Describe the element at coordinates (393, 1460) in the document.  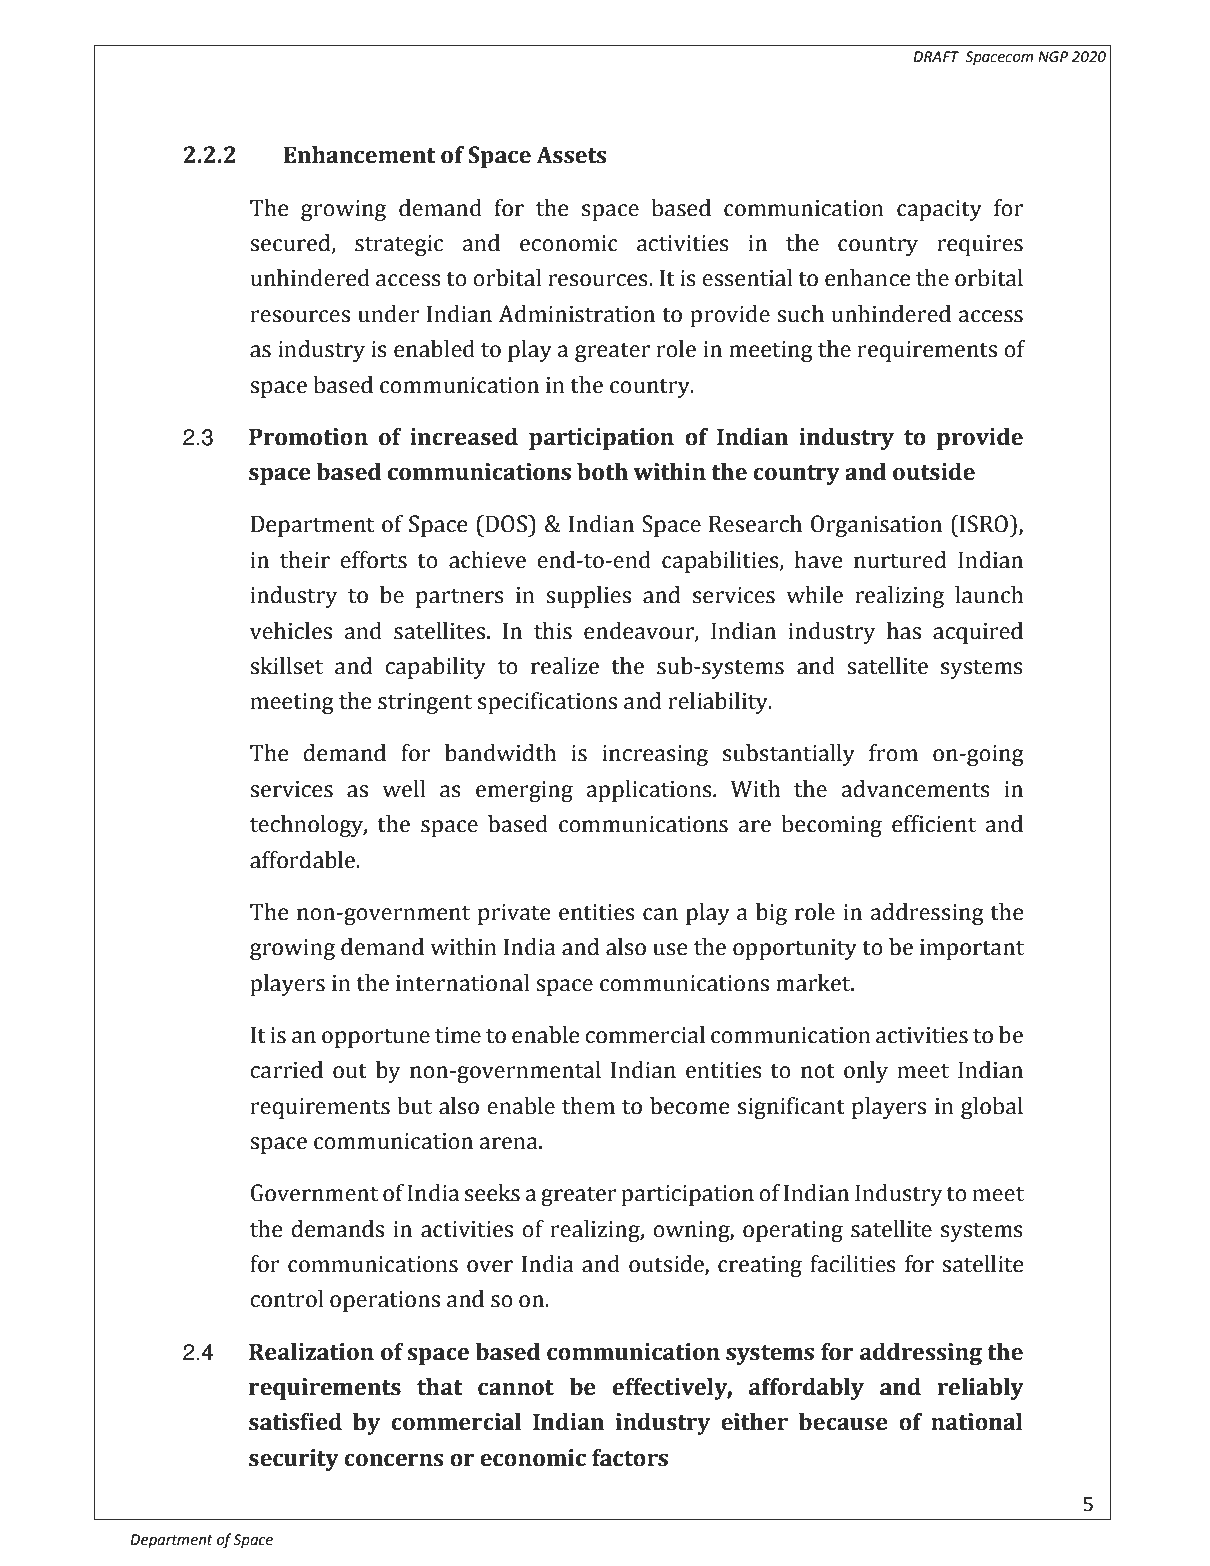
I see `concerns` at that location.
